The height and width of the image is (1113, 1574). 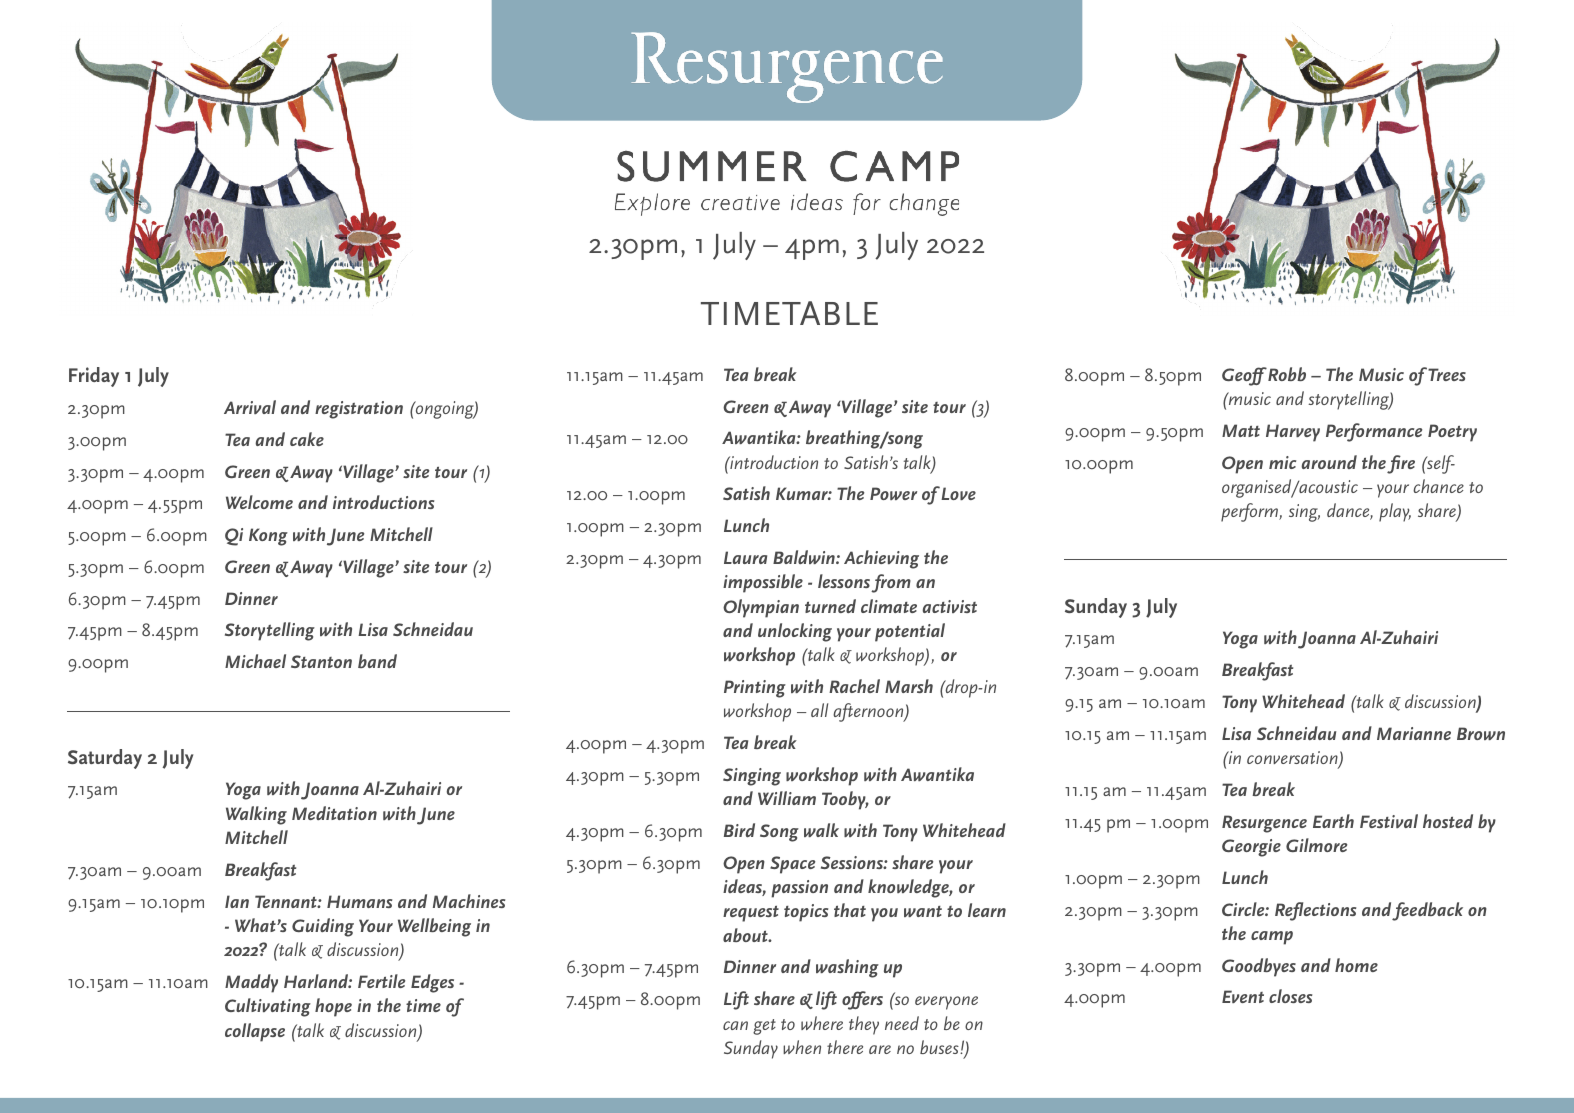 What do you see at coordinates (334, 813) in the image?
I see `Meditation` at bounding box center [334, 813].
